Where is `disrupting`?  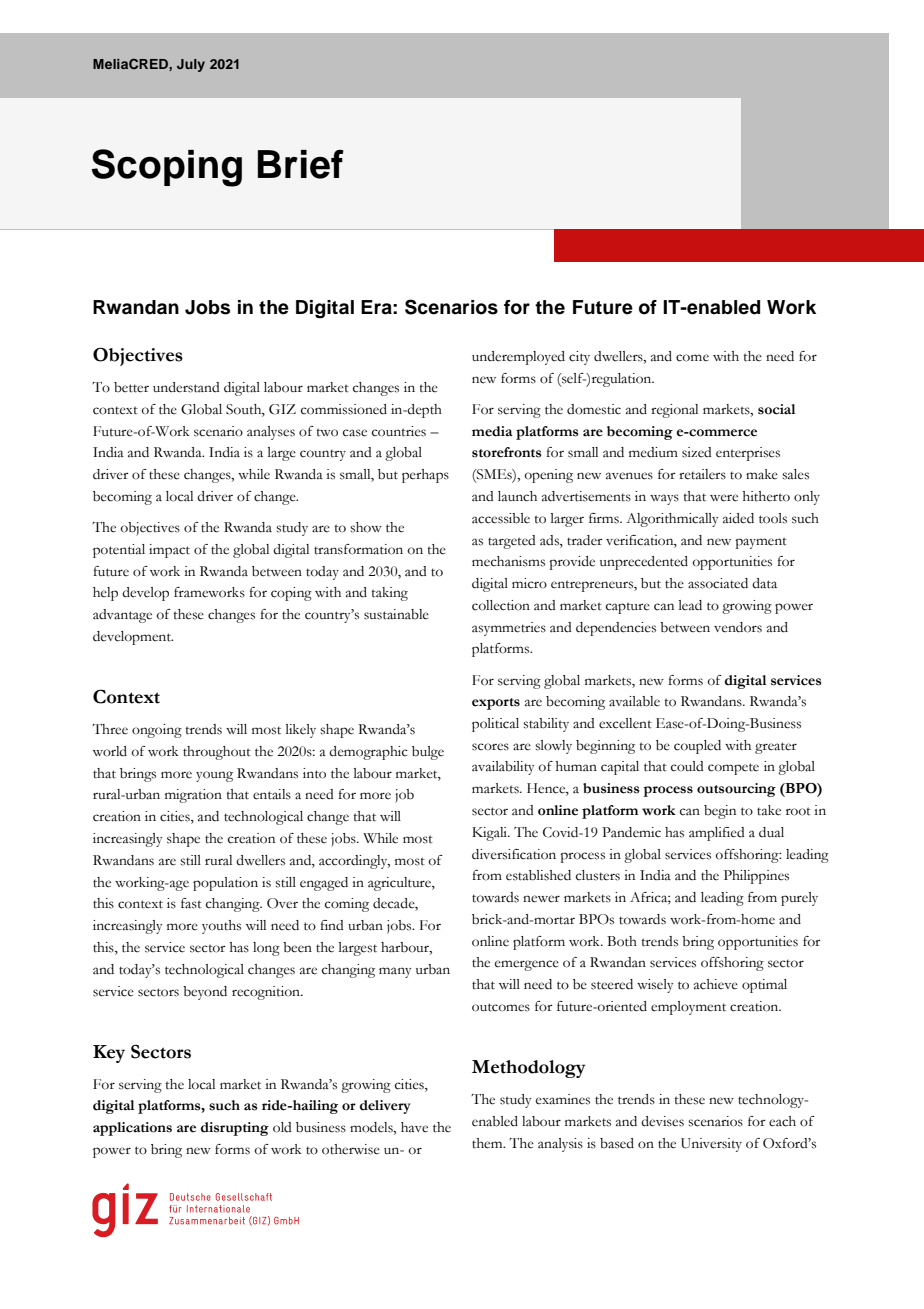
disrupting is located at coordinates (235, 1129).
